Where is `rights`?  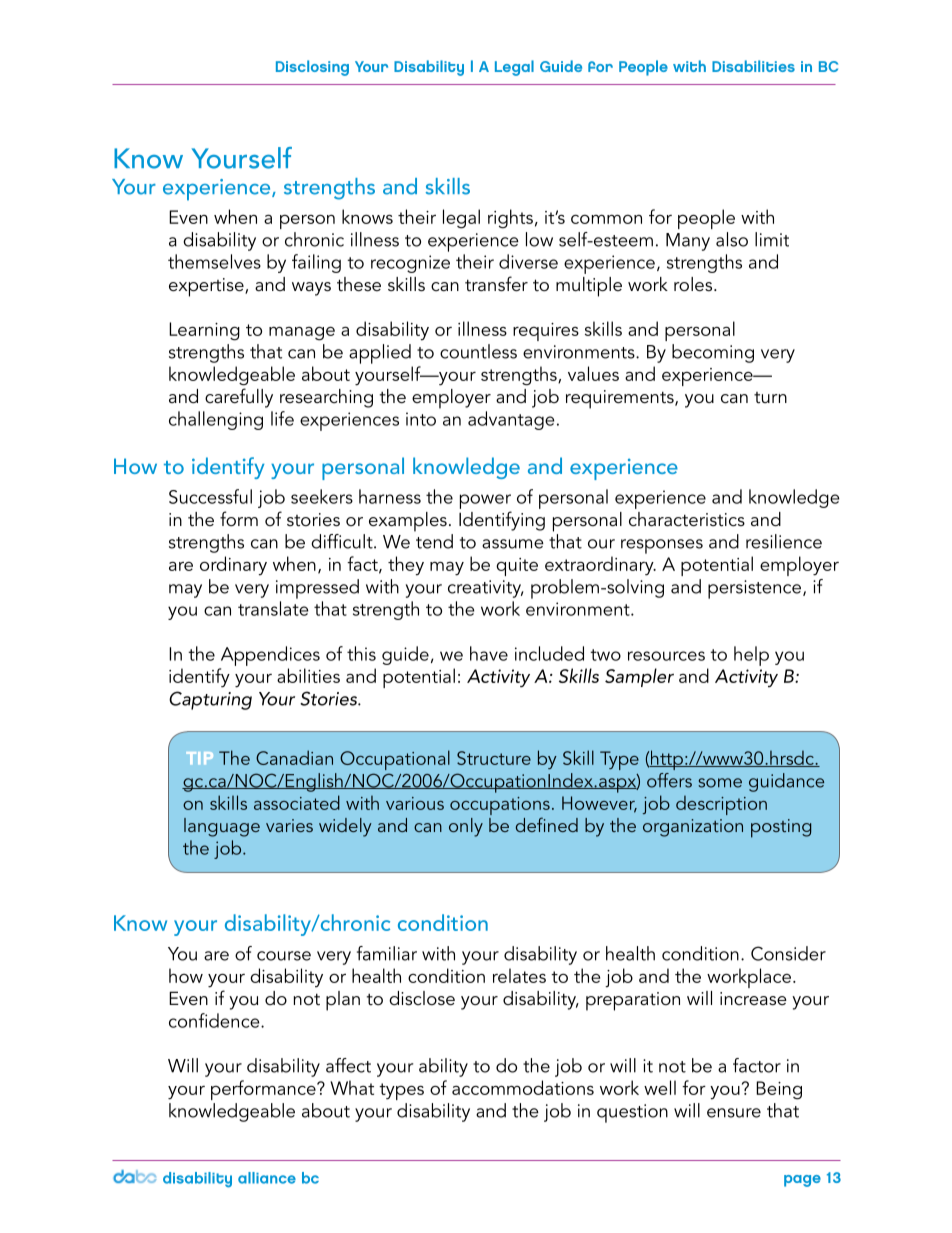
rights is located at coordinates (510, 219).
